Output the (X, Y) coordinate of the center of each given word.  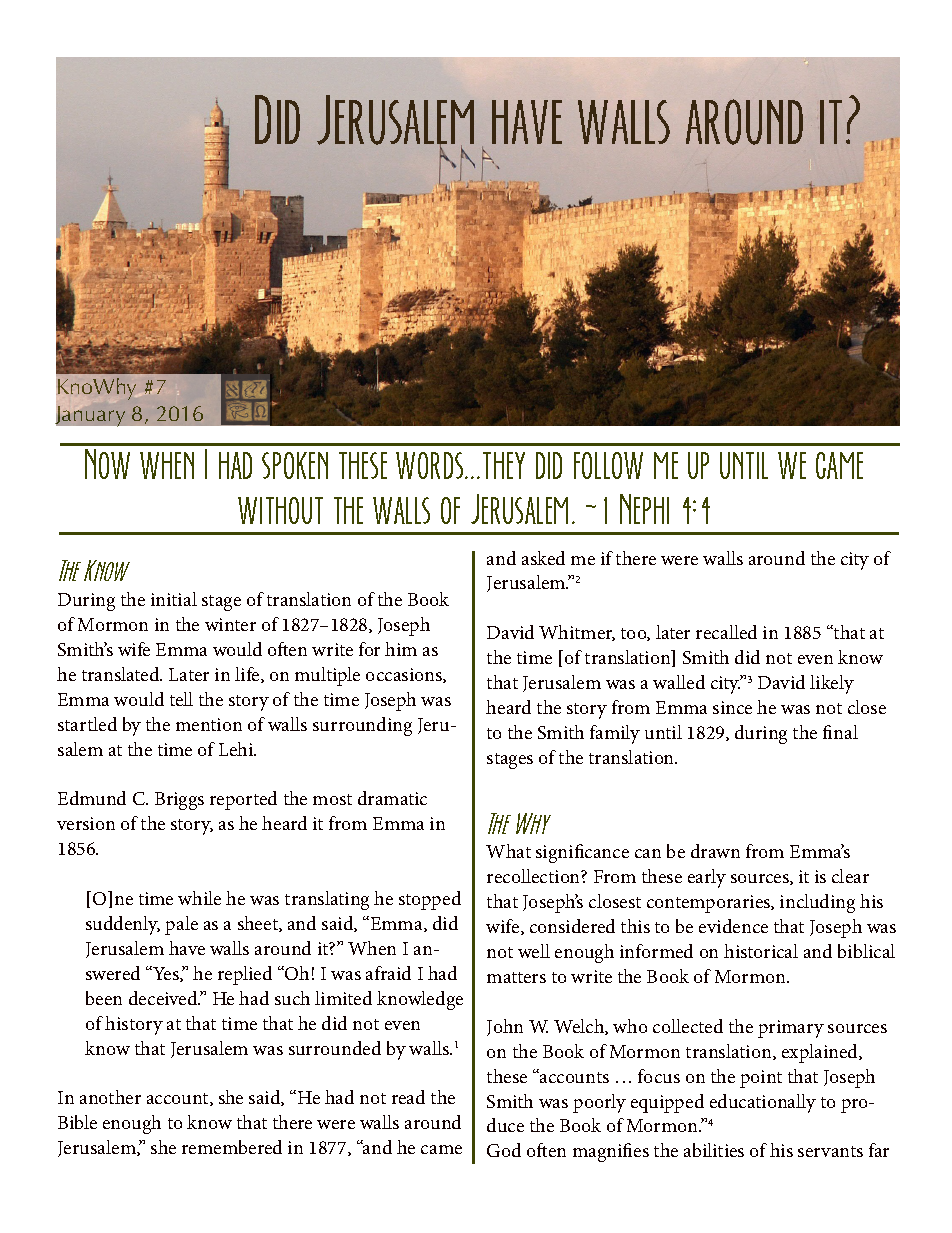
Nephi (644, 509)
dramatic (392, 798)
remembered (232, 1147)
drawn (715, 851)
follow (608, 465)
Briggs (179, 801)
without (280, 510)
